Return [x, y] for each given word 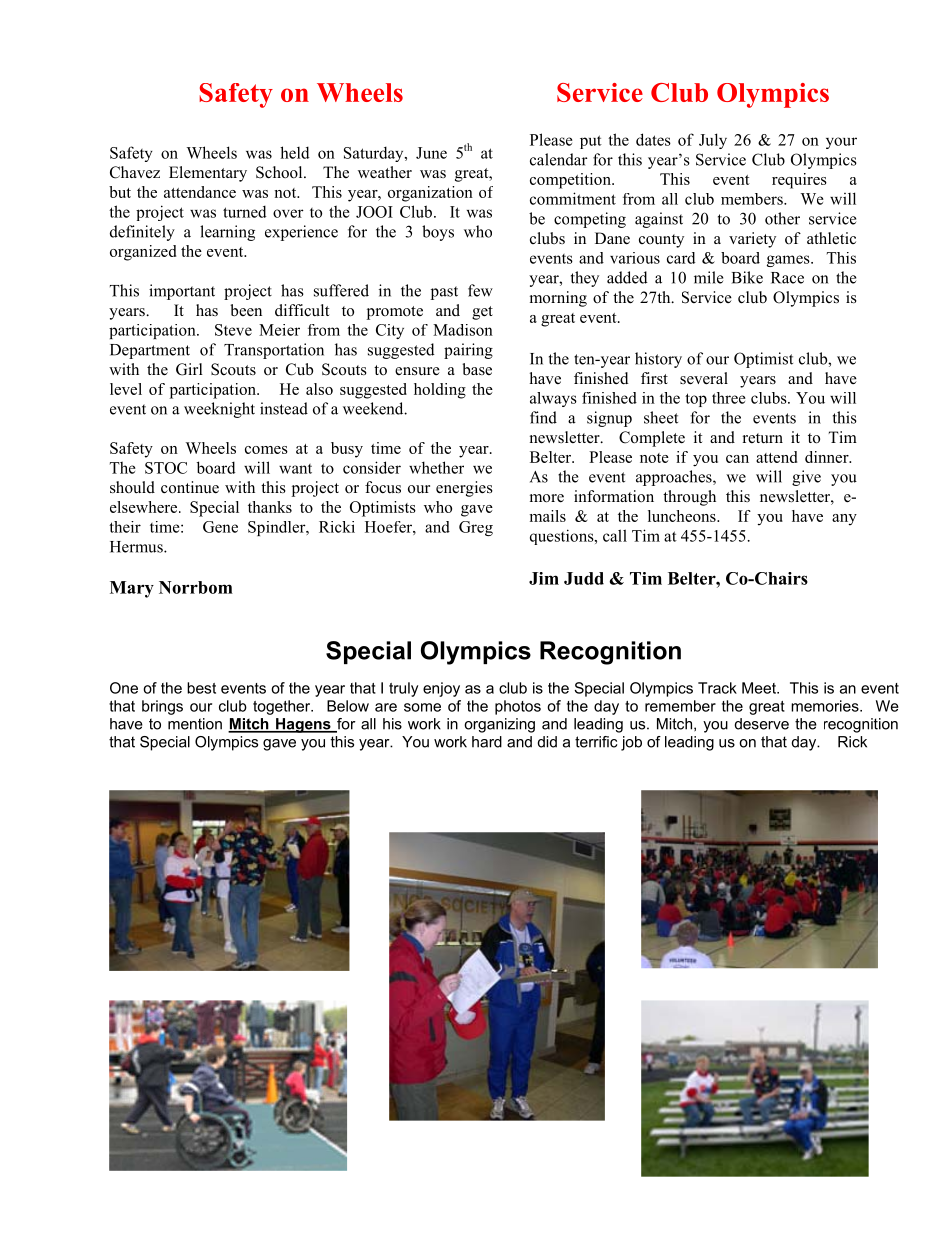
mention [195, 724]
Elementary [208, 174]
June [431, 153]
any [844, 520]
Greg [476, 528]
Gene [220, 527]
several [704, 378]
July [713, 141]
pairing [468, 351]
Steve [233, 330]
